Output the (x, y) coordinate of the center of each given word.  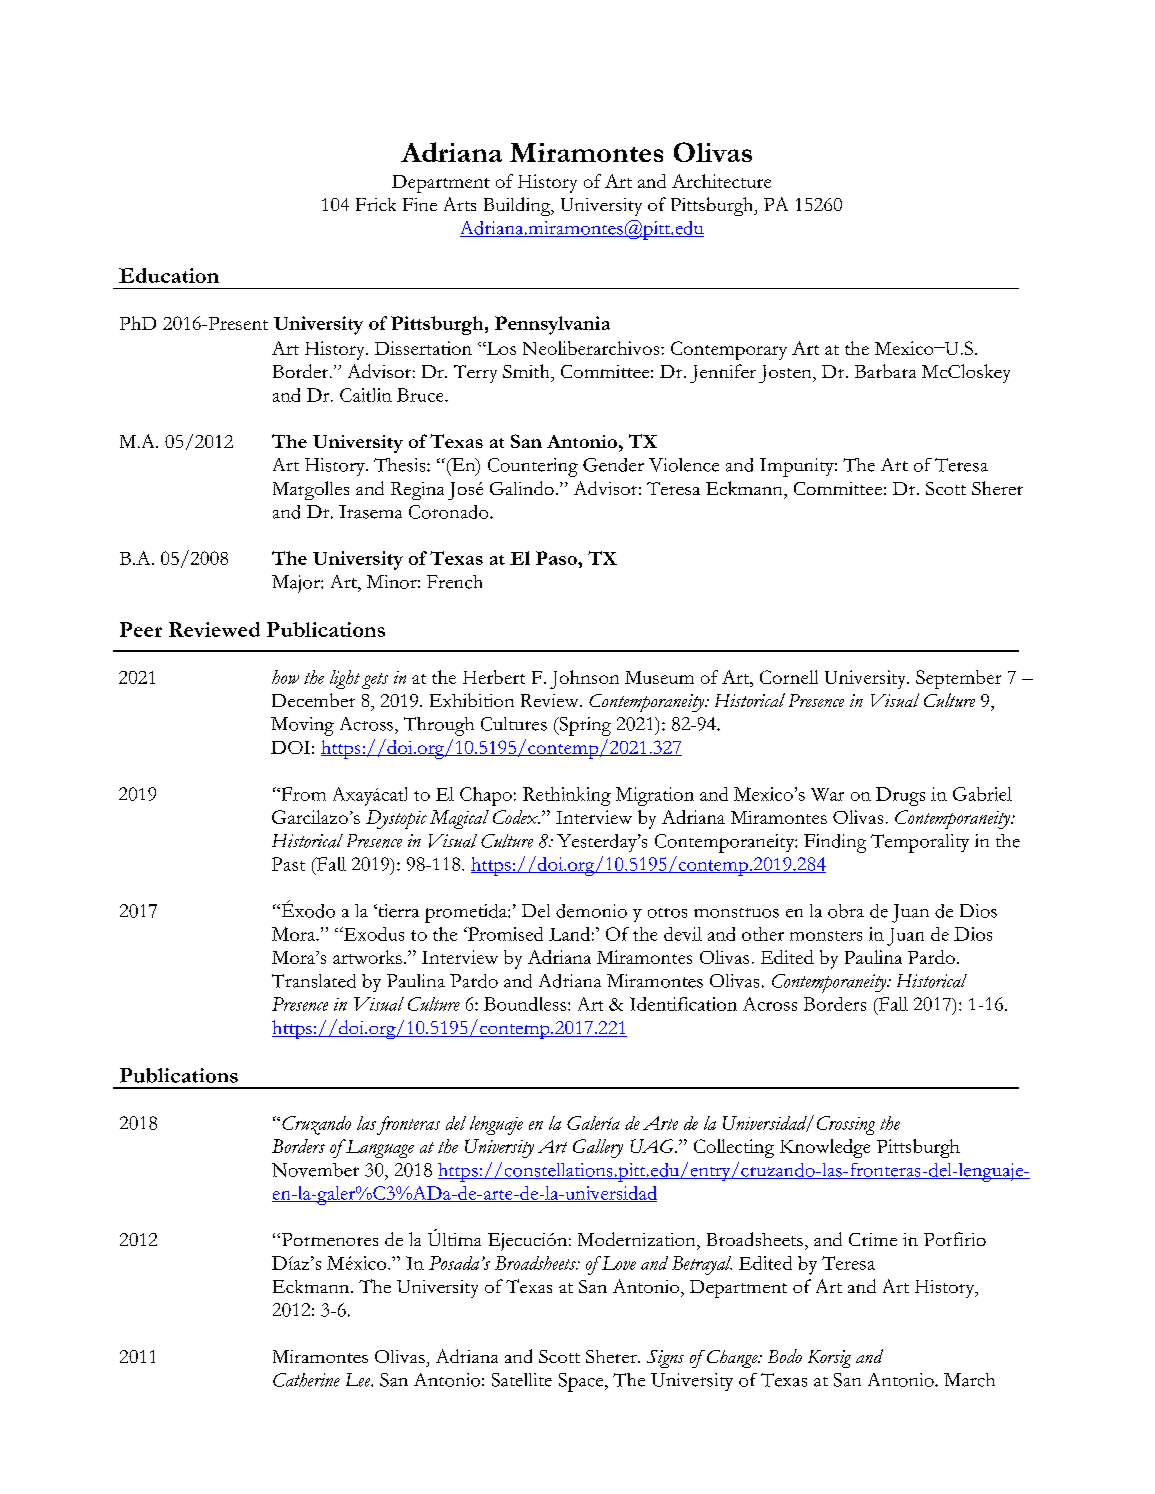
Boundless (525, 1004)
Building (518, 206)
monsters (826, 936)
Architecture (721, 181)
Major (297, 584)
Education (169, 275)
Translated (314, 981)
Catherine (306, 1380)
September (958, 679)
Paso (557, 558)
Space (582, 1382)
